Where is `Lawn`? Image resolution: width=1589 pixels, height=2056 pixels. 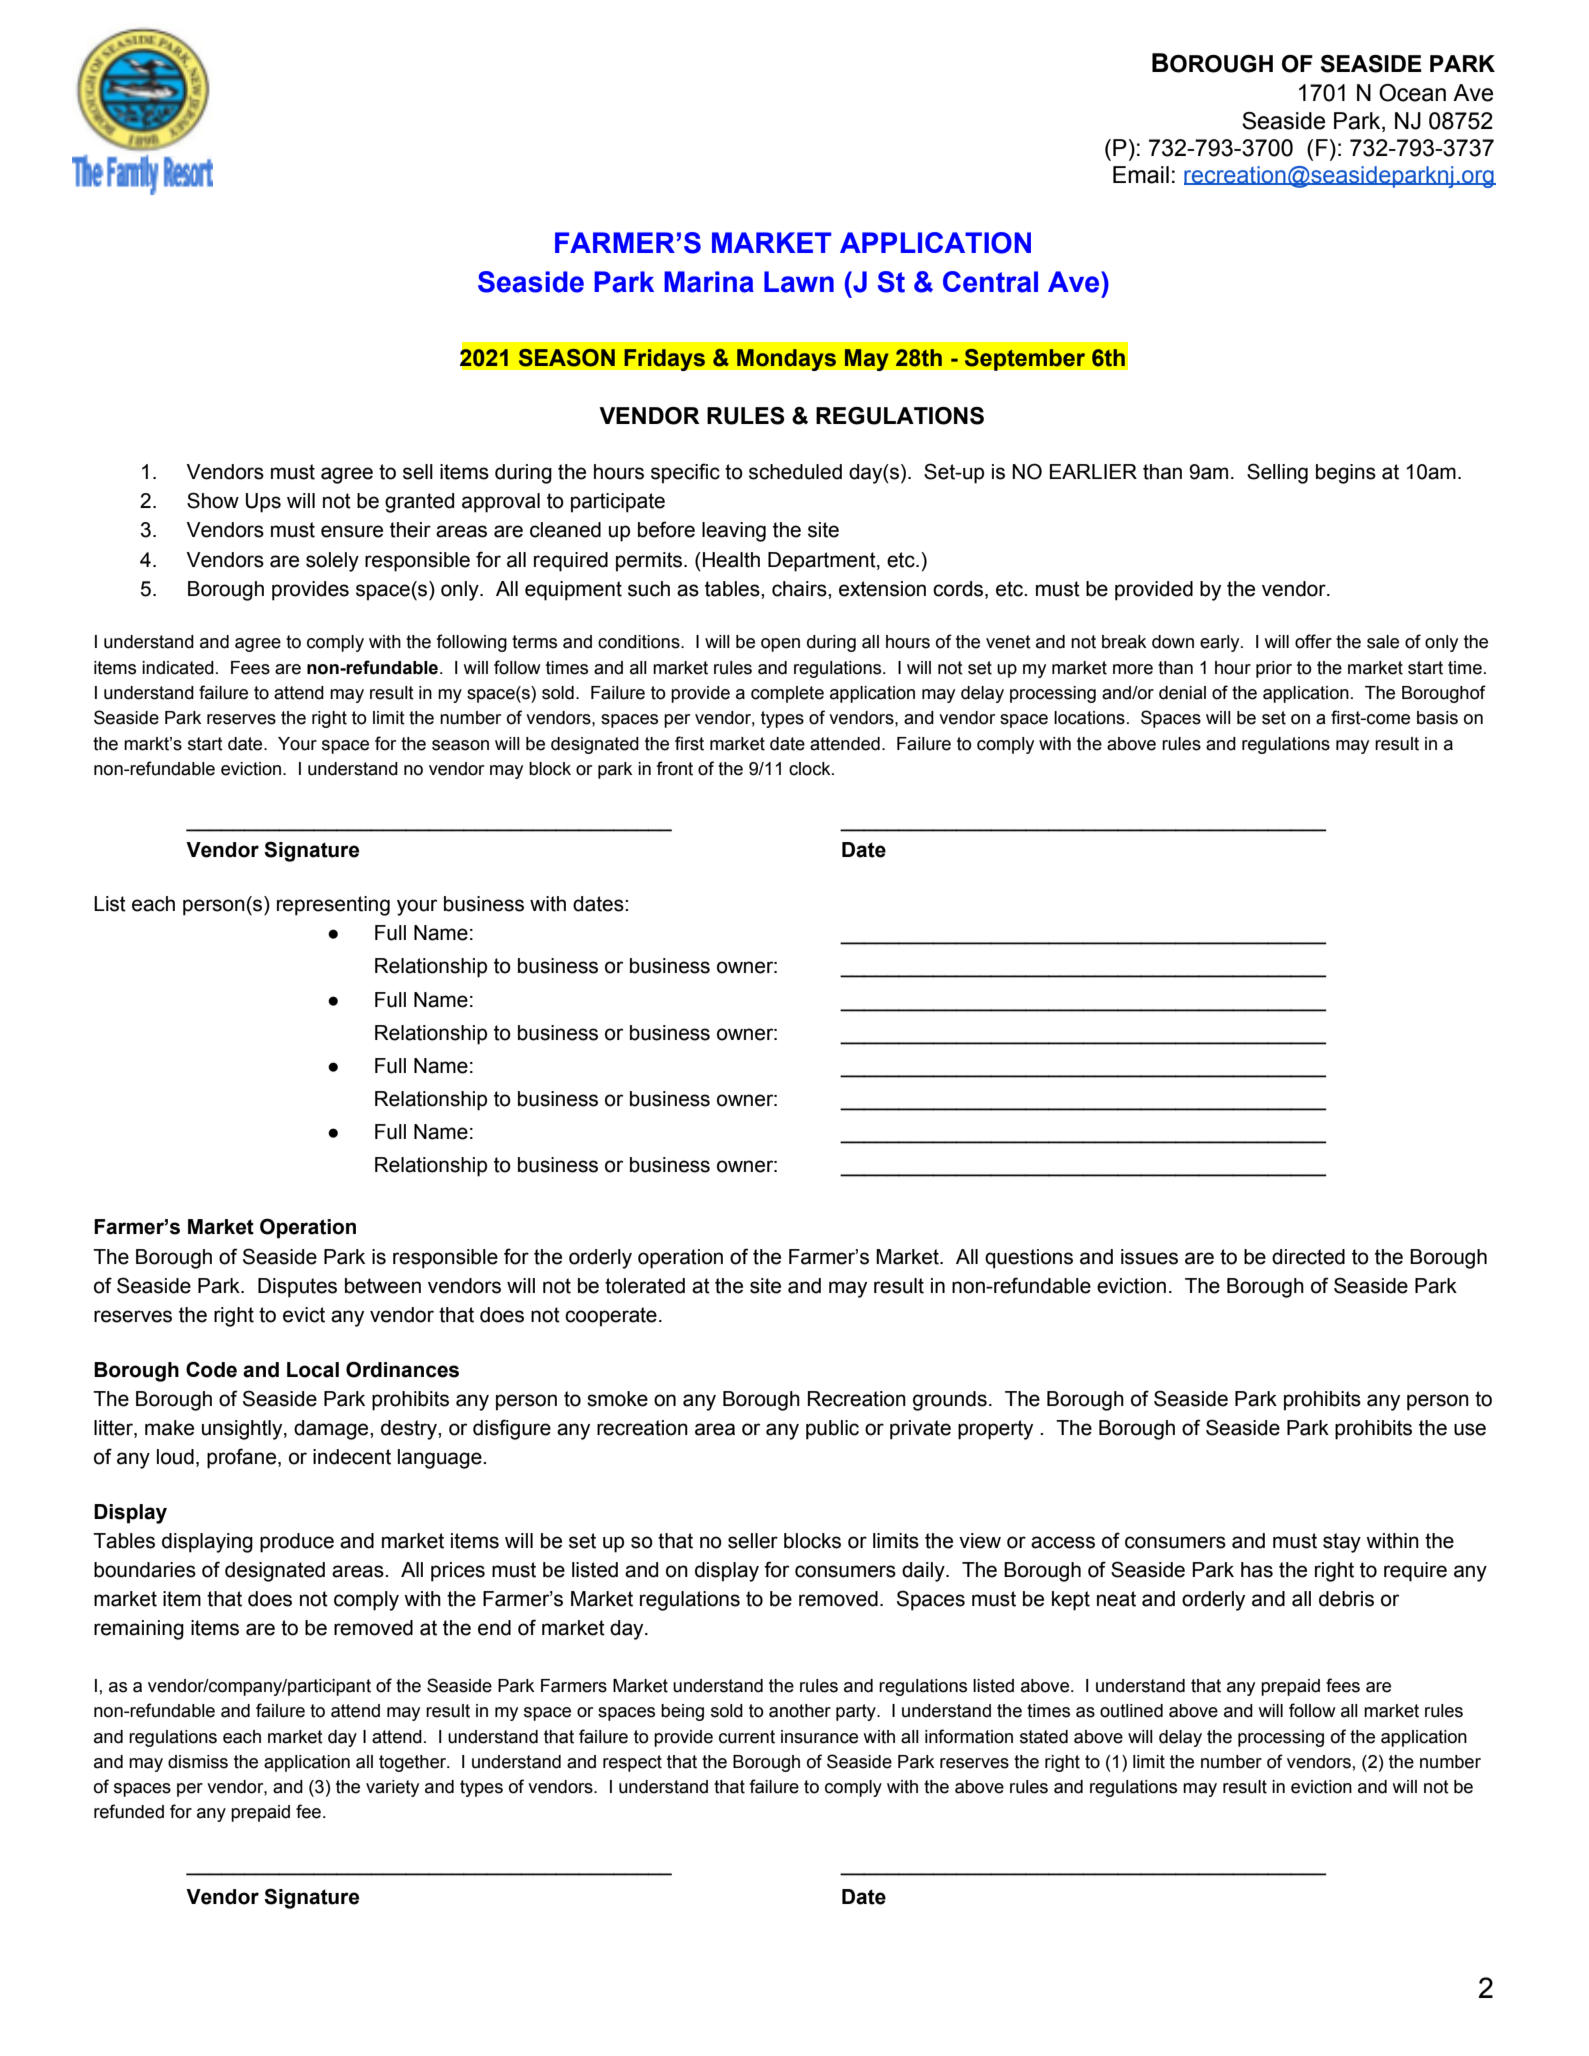
Lawn is located at coordinates (799, 282).
